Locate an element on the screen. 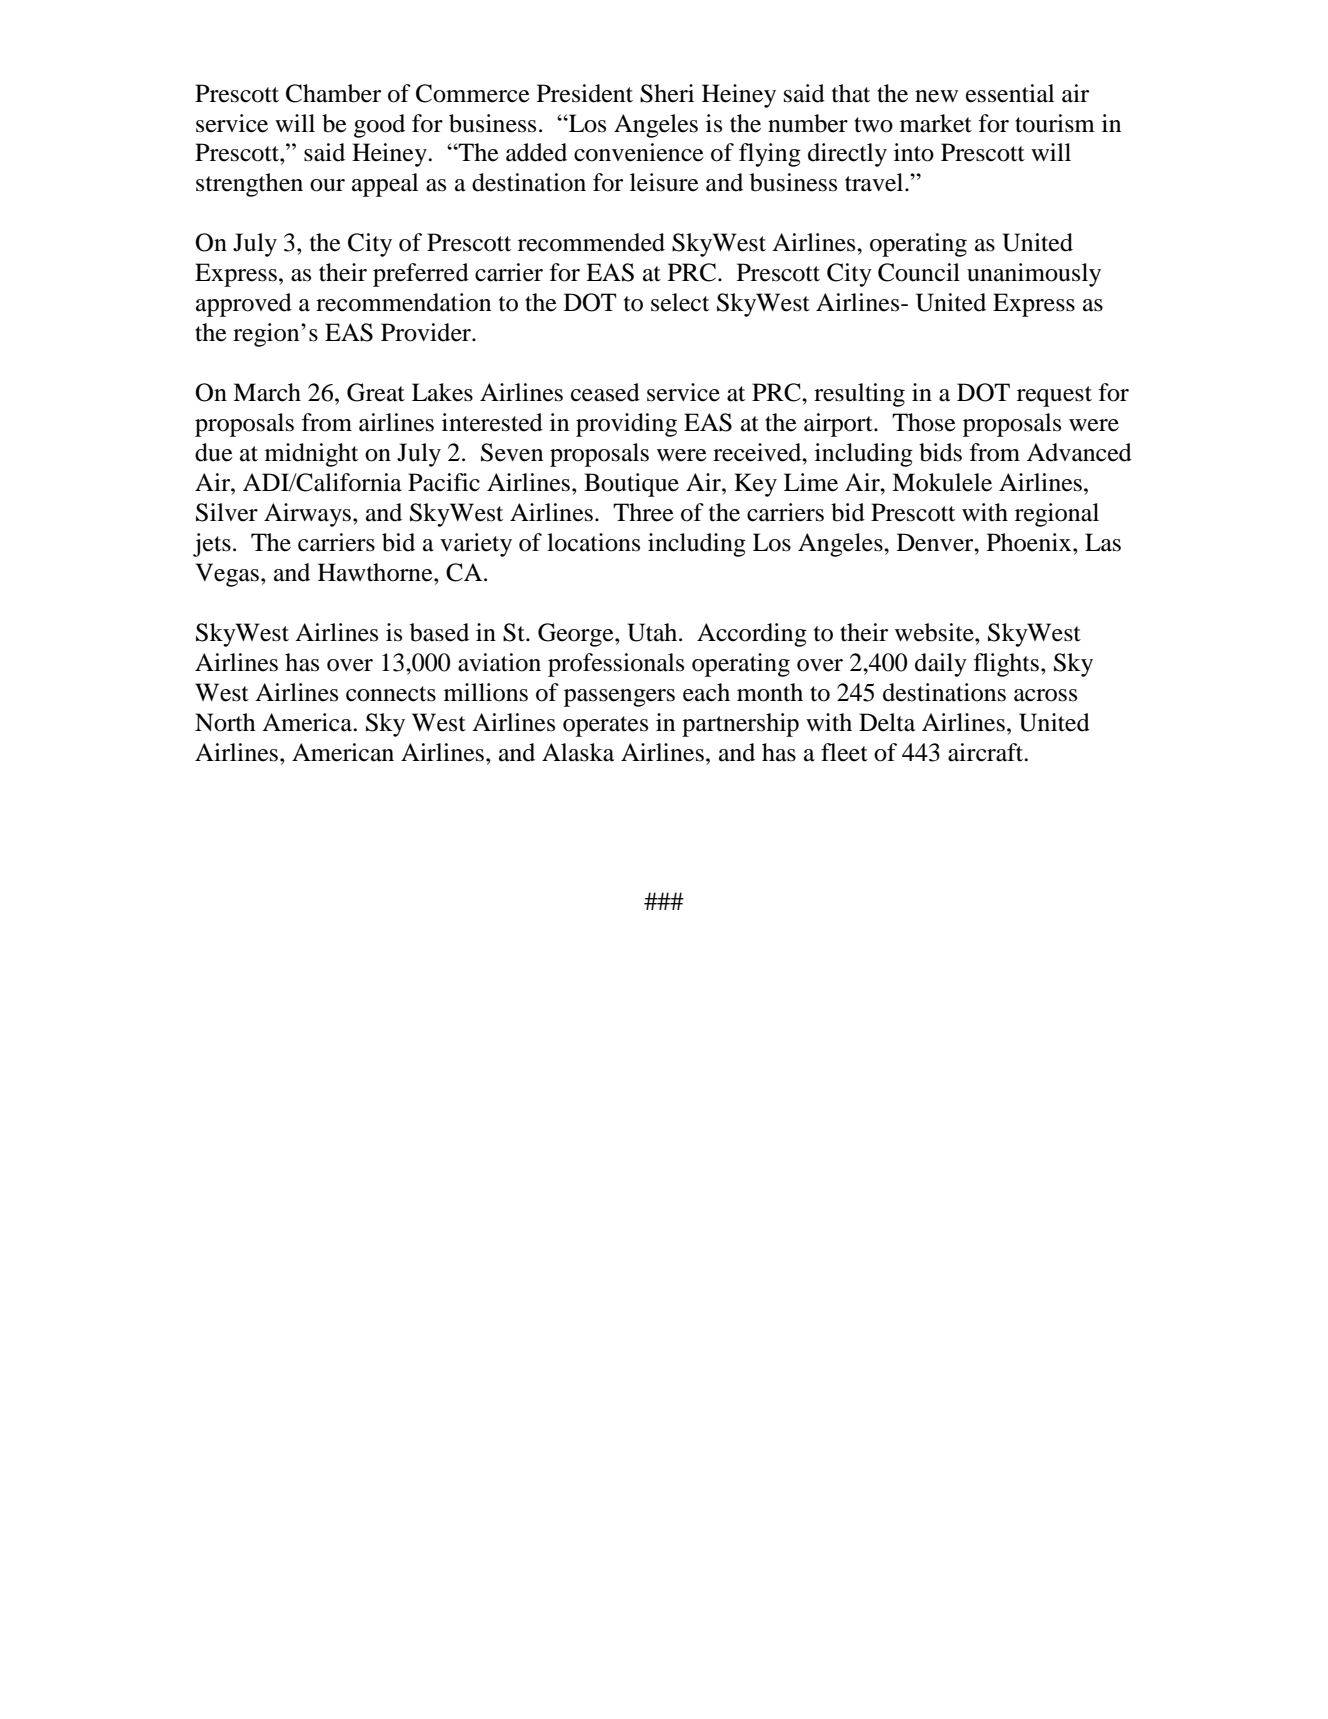 The width and height of the screenshot is (1328, 1719). North is located at coordinates (225, 722).
